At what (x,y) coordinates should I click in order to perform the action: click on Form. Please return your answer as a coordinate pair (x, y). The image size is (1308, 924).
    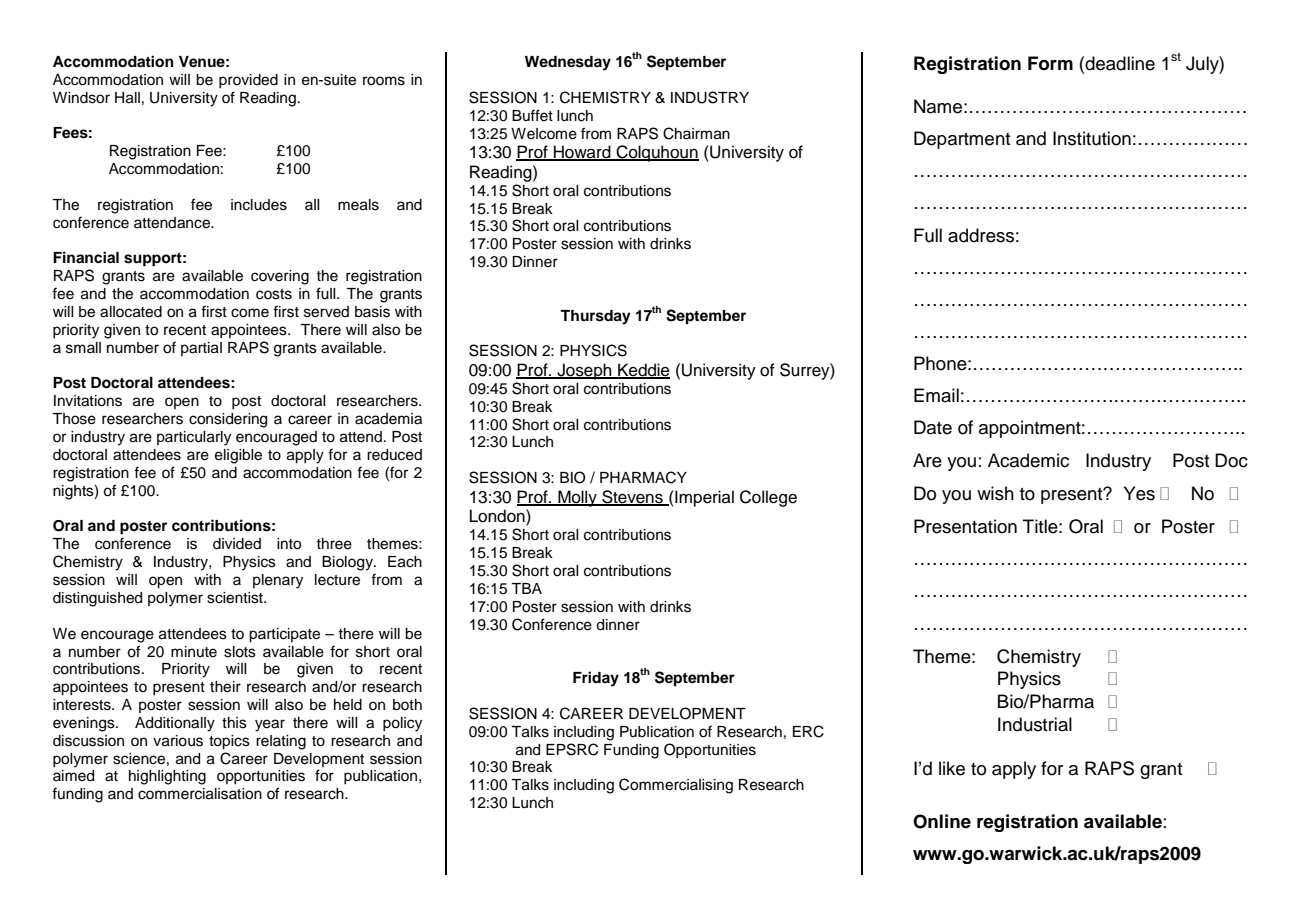
    Looking at the image, I should click on (1050, 63).
